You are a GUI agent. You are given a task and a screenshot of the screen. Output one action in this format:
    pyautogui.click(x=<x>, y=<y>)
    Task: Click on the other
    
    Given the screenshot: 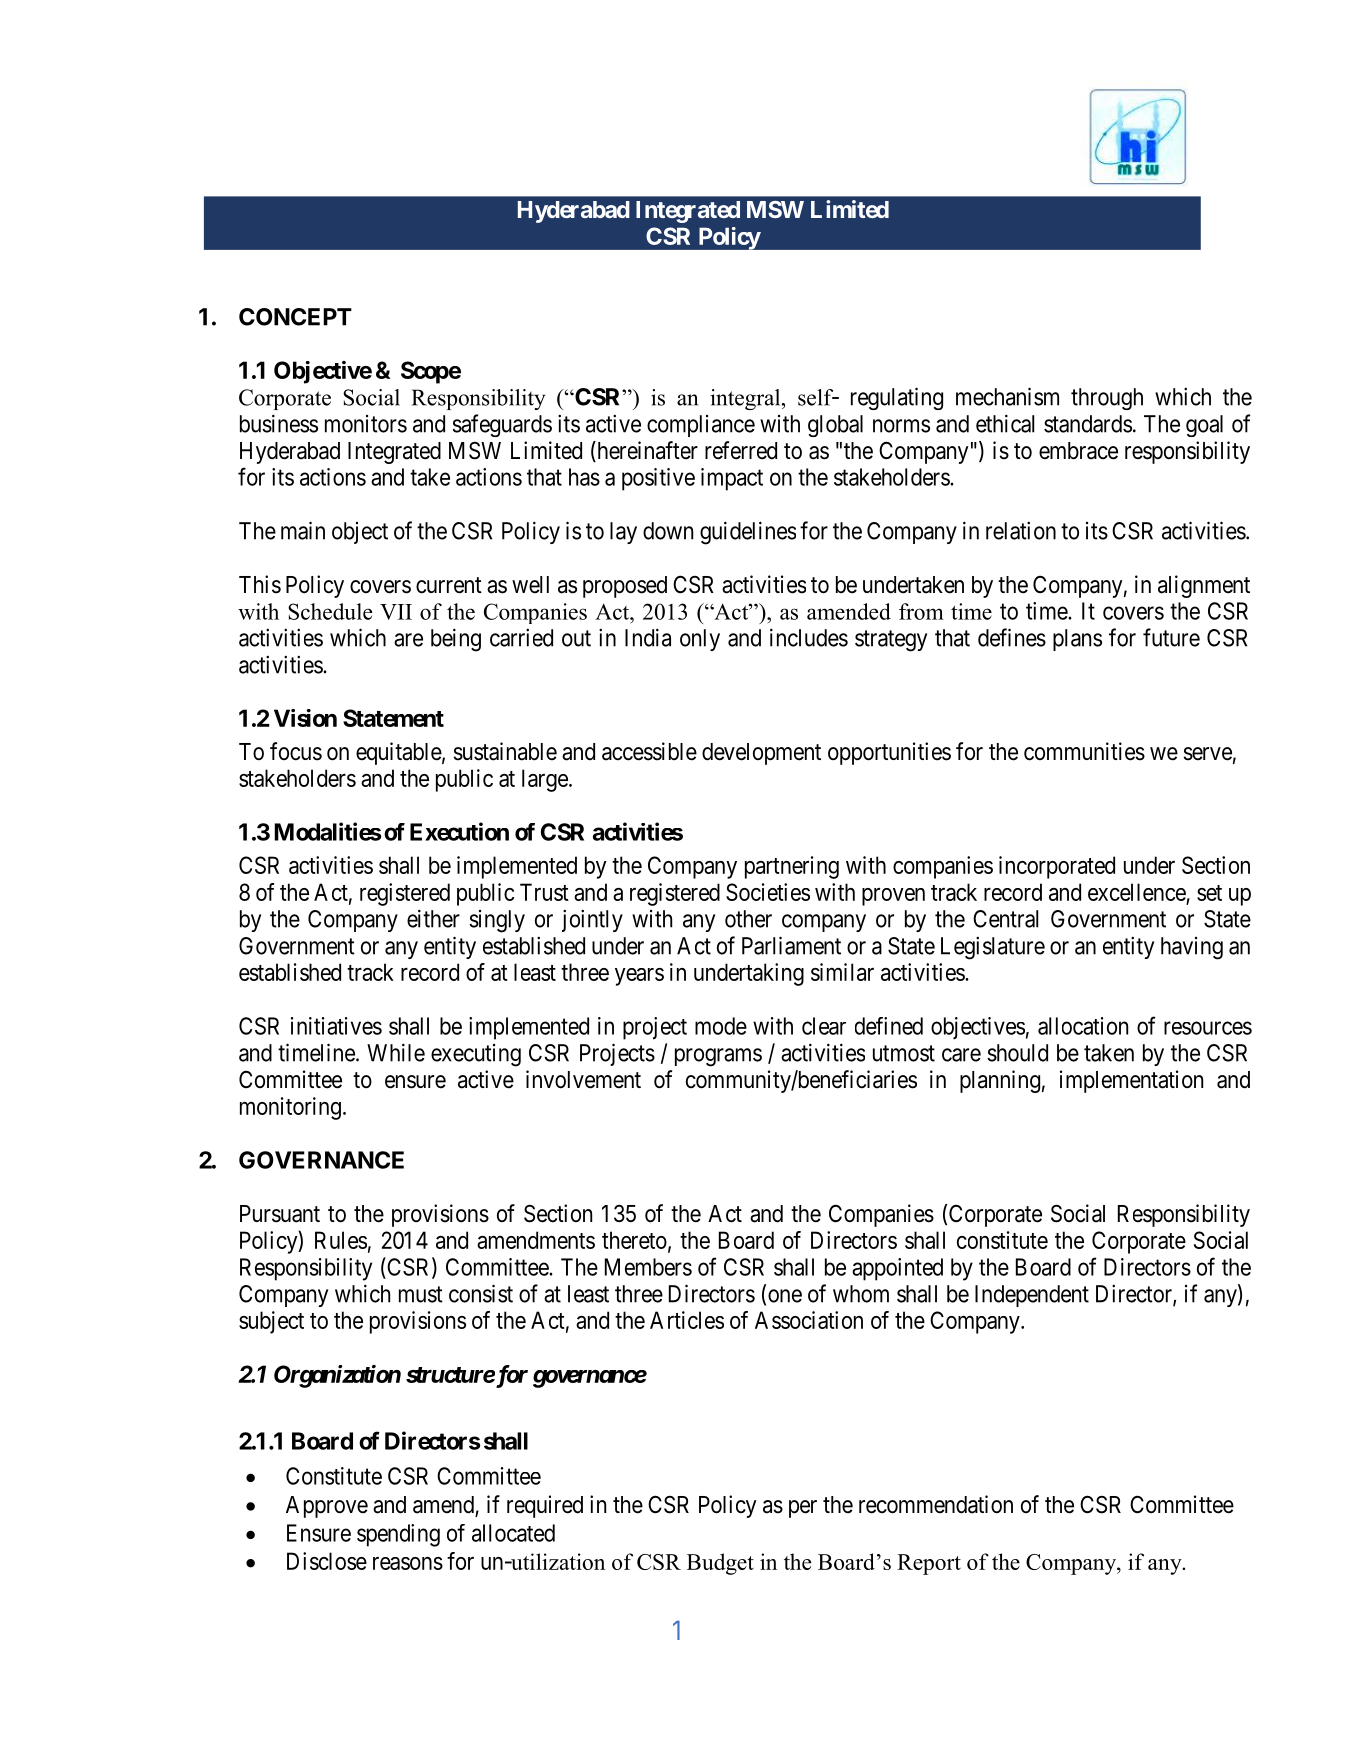 What is the action you would take?
    pyautogui.click(x=748, y=919)
